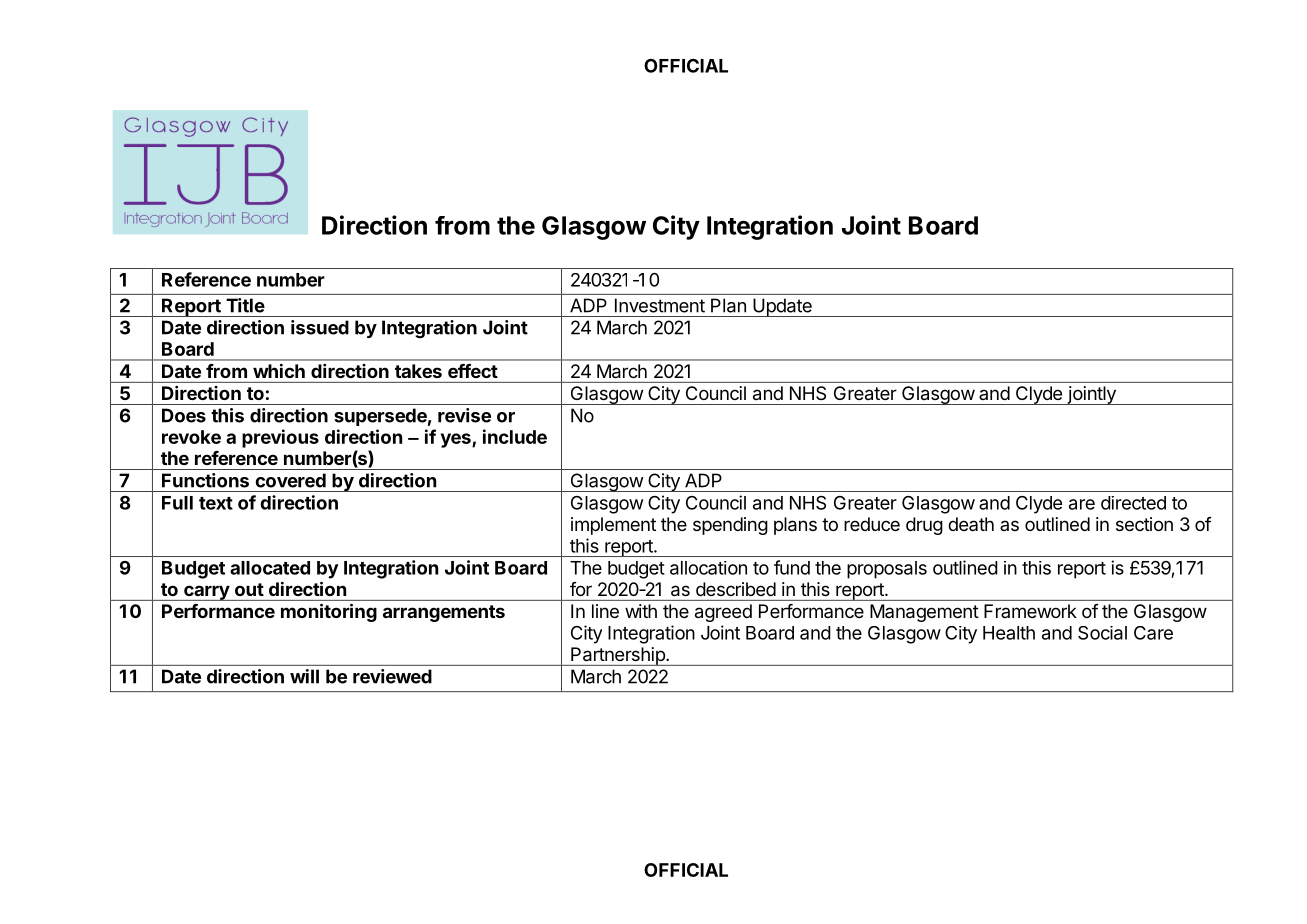 This screenshot has width=1307, height=924. What do you see at coordinates (280, 438) in the screenshot?
I see `previous` at bounding box center [280, 438].
